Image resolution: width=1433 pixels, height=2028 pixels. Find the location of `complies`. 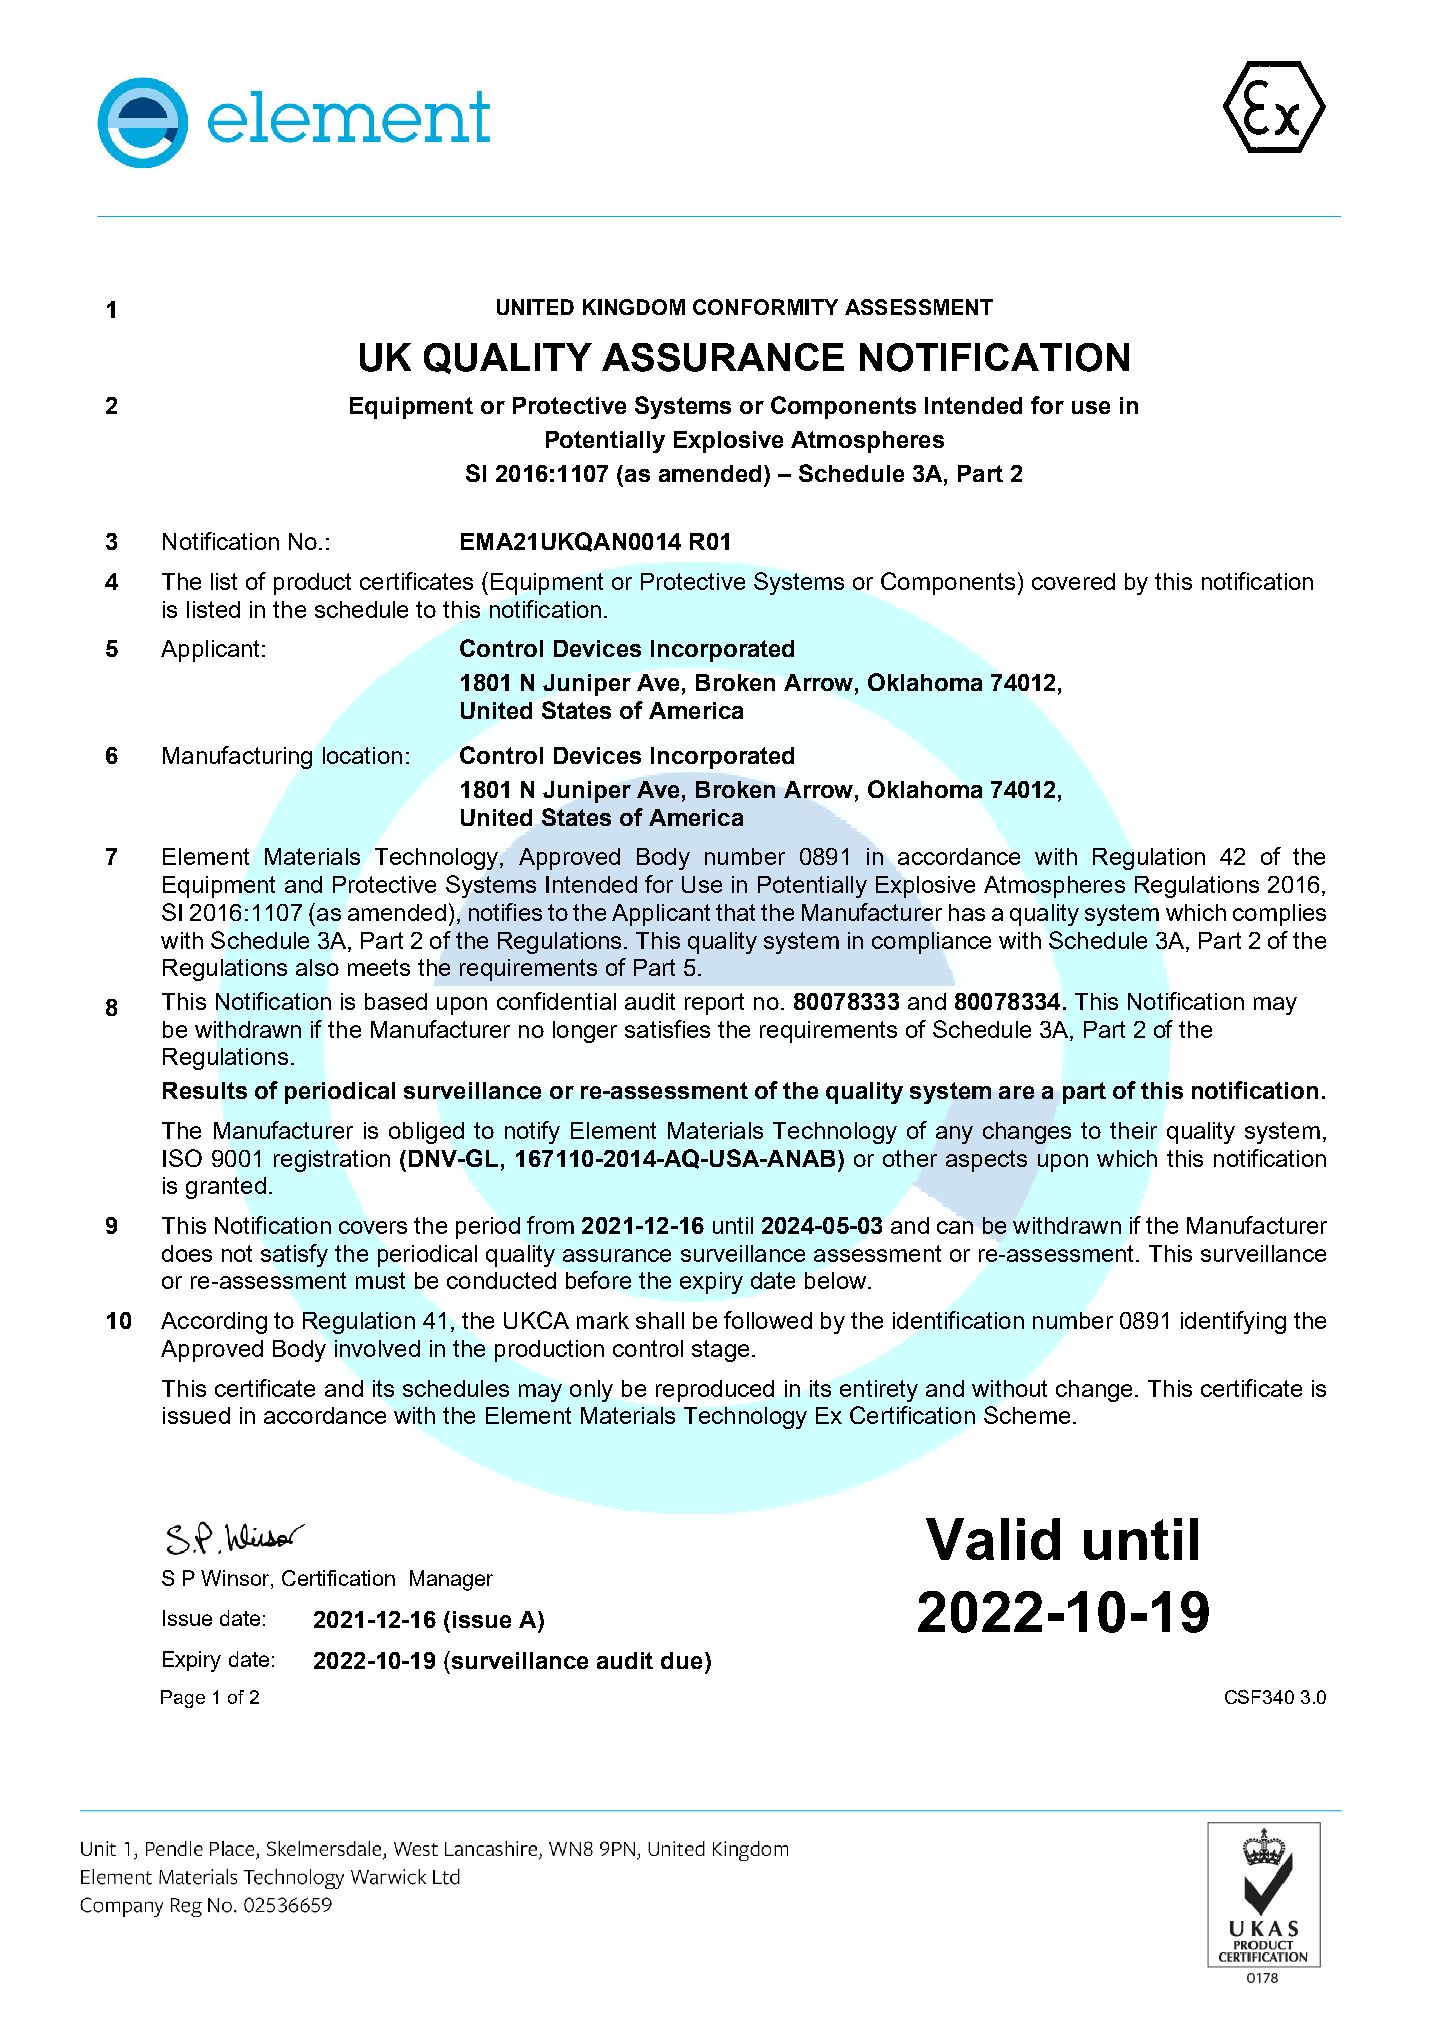

complies is located at coordinates (1279, 915).
